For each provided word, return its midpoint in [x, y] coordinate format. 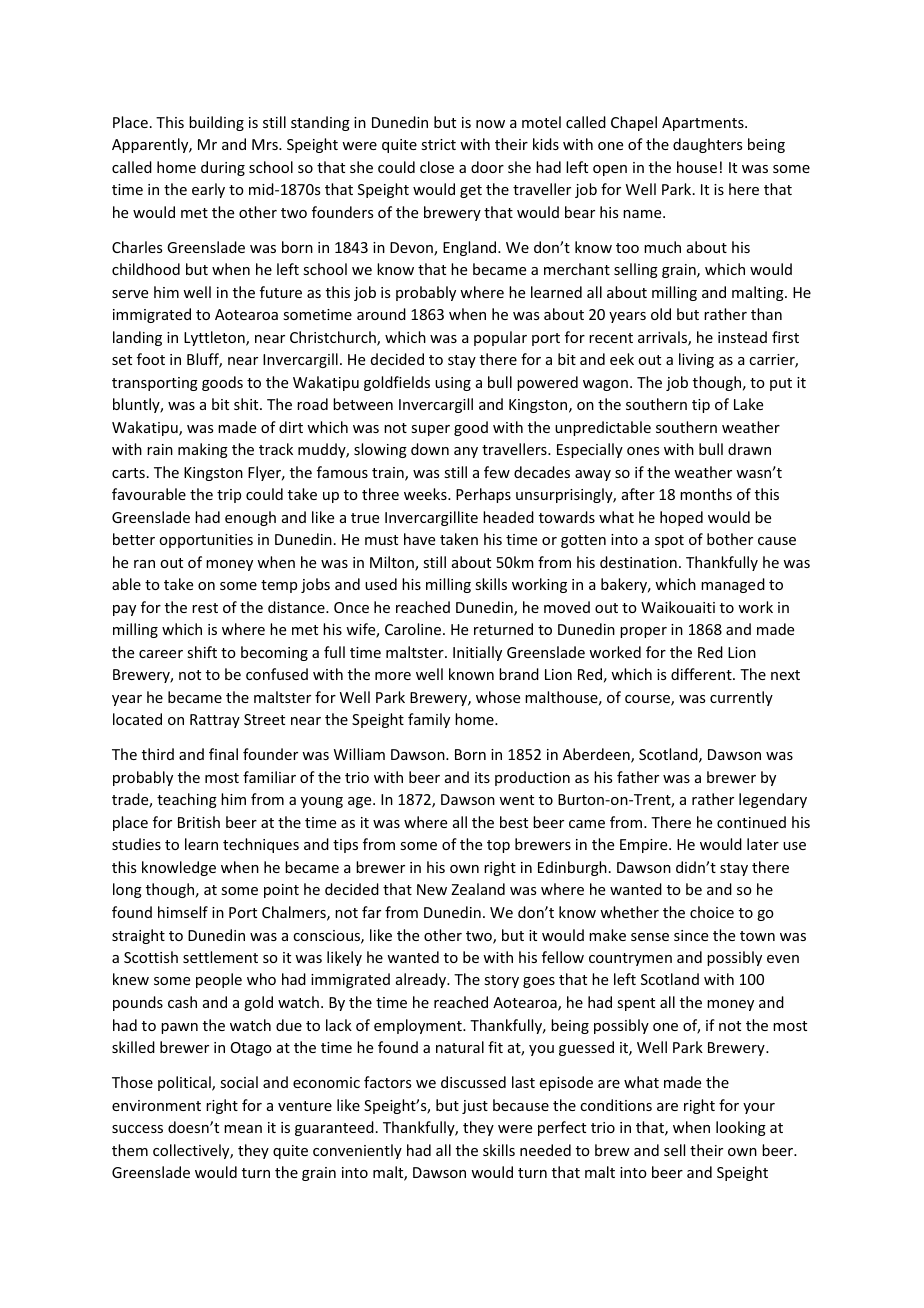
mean [243, 1129]
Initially [477, 653]
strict [438, 144]
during [223, 168]
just [475, 1107]
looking [741, 1128]
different [702, 674]
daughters [707, 145]
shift [202, 652]
